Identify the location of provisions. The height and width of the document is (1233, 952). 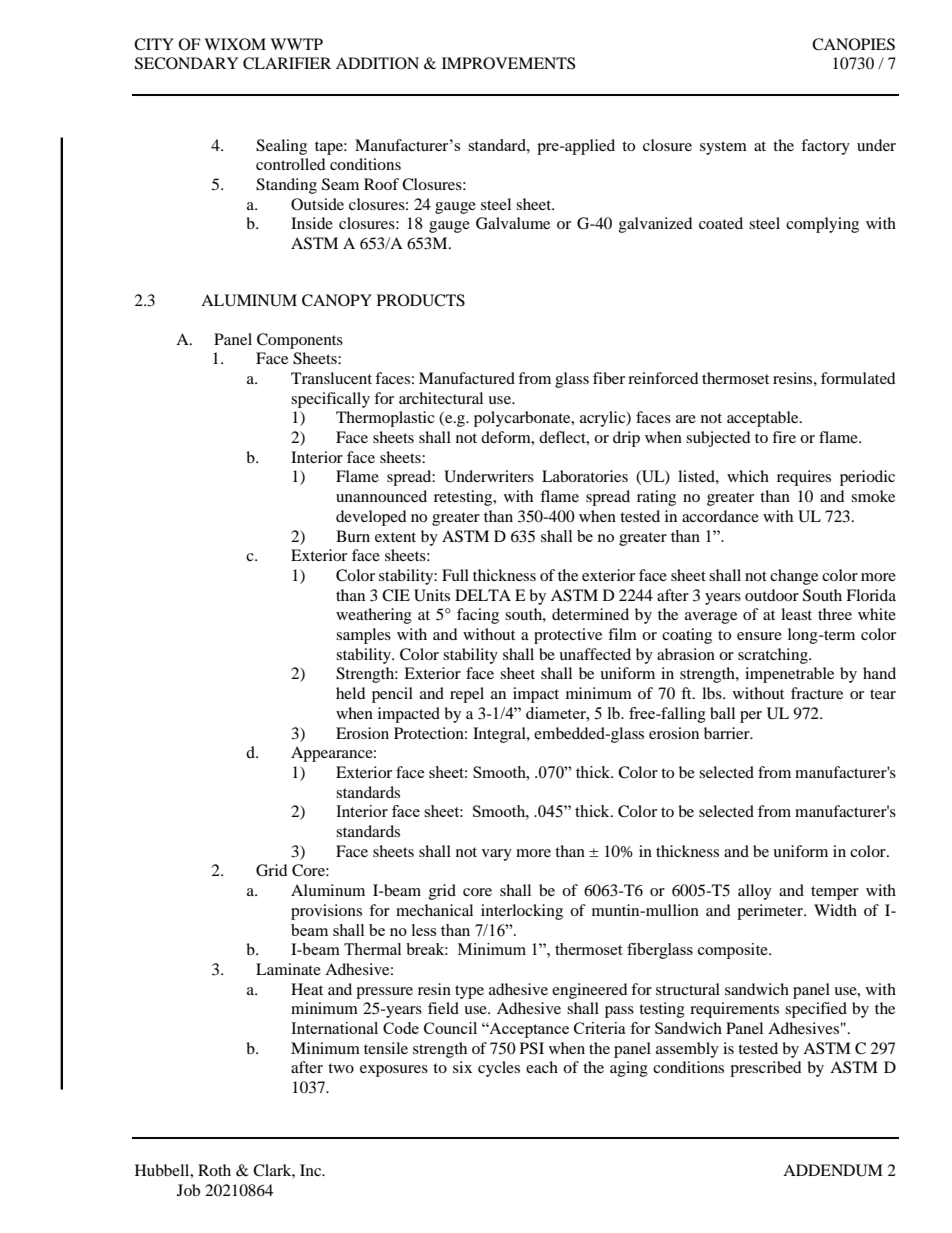
(326, 912).
